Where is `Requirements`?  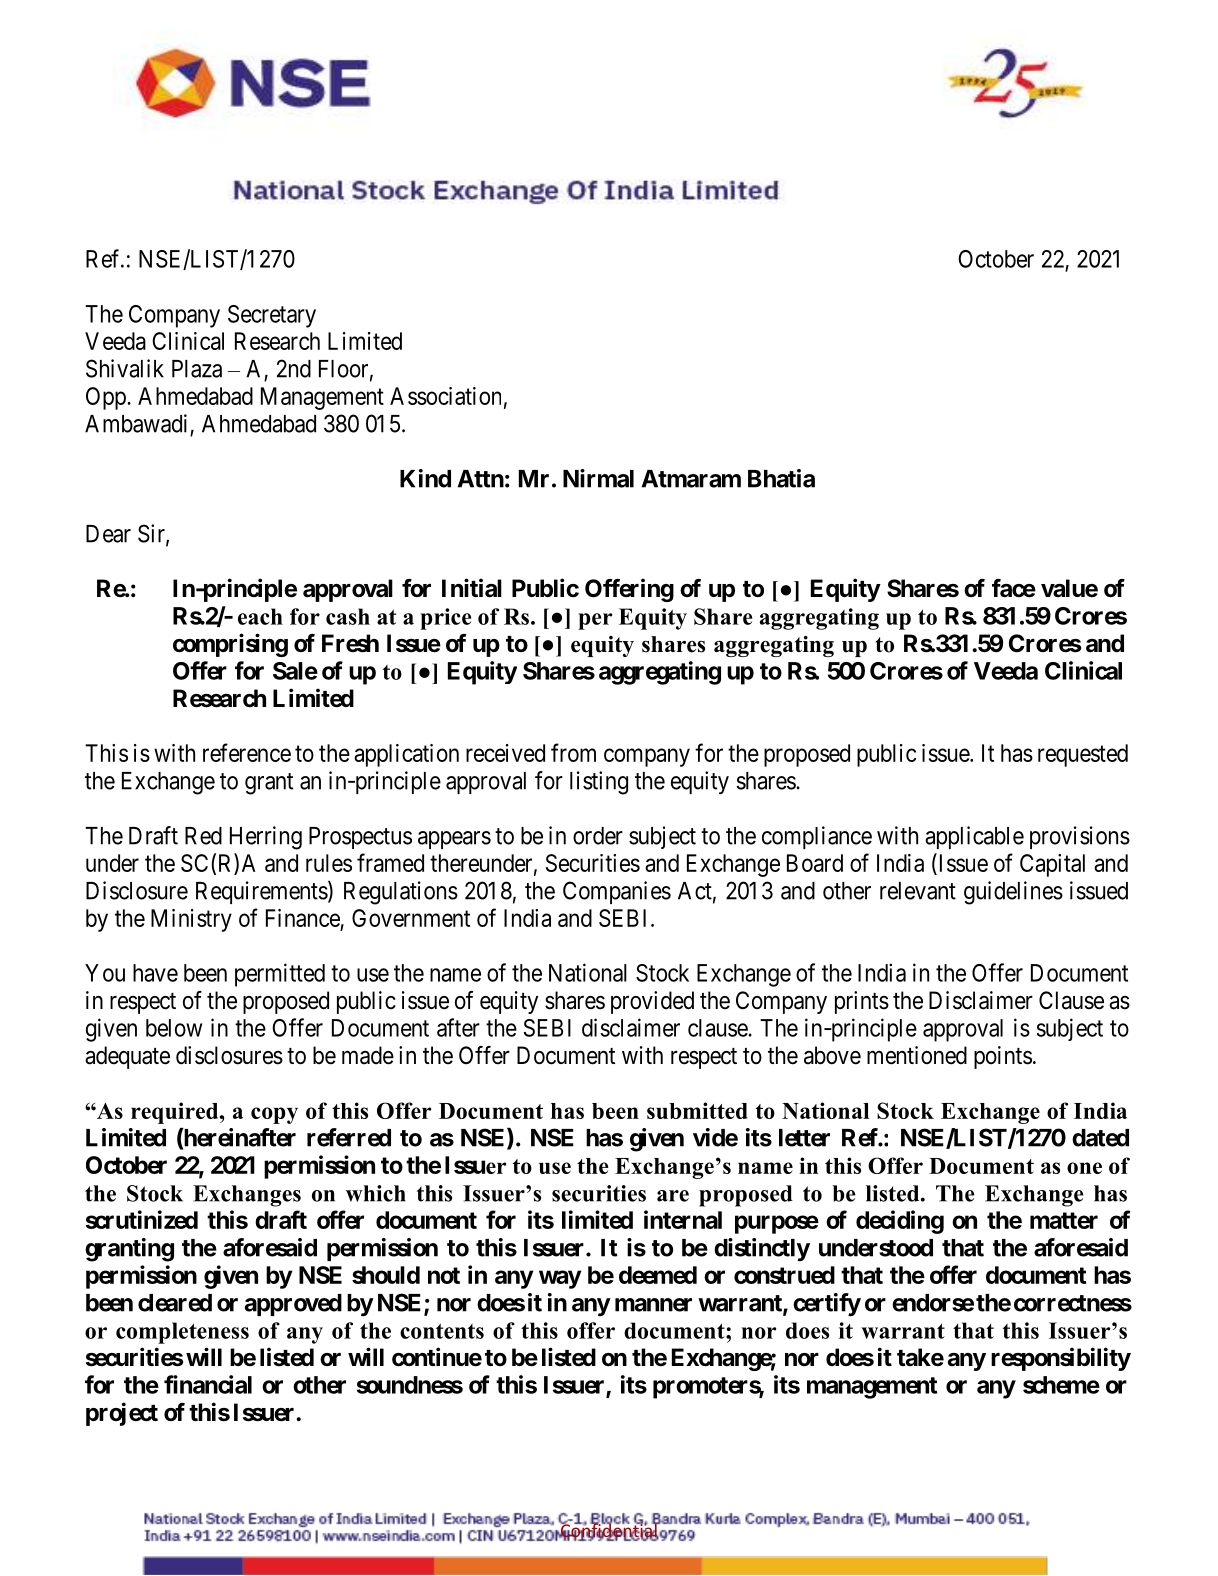
Requirements is located at coordinates (262, 892).
